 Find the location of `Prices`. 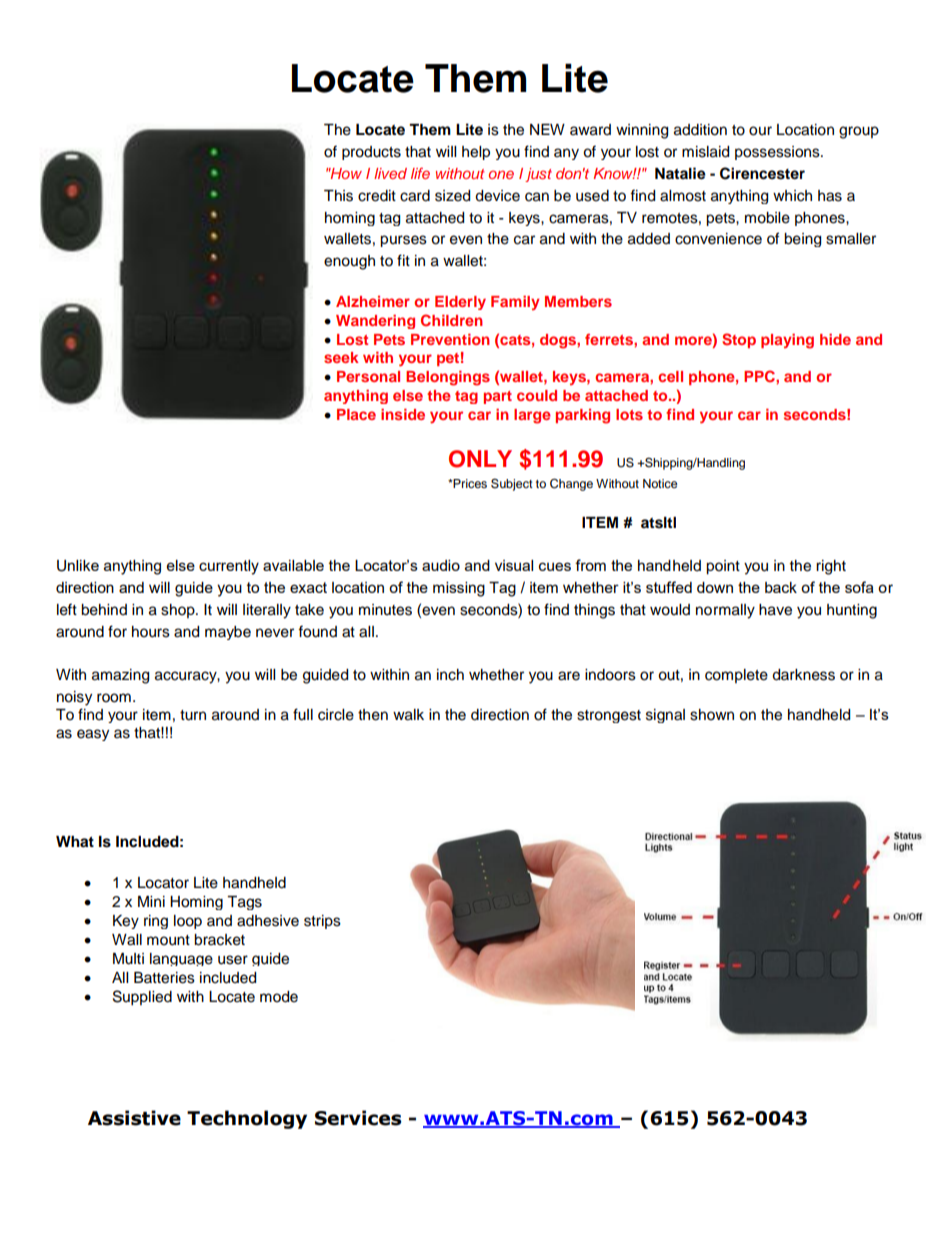

Prices is located at coordinates (469, 483).
